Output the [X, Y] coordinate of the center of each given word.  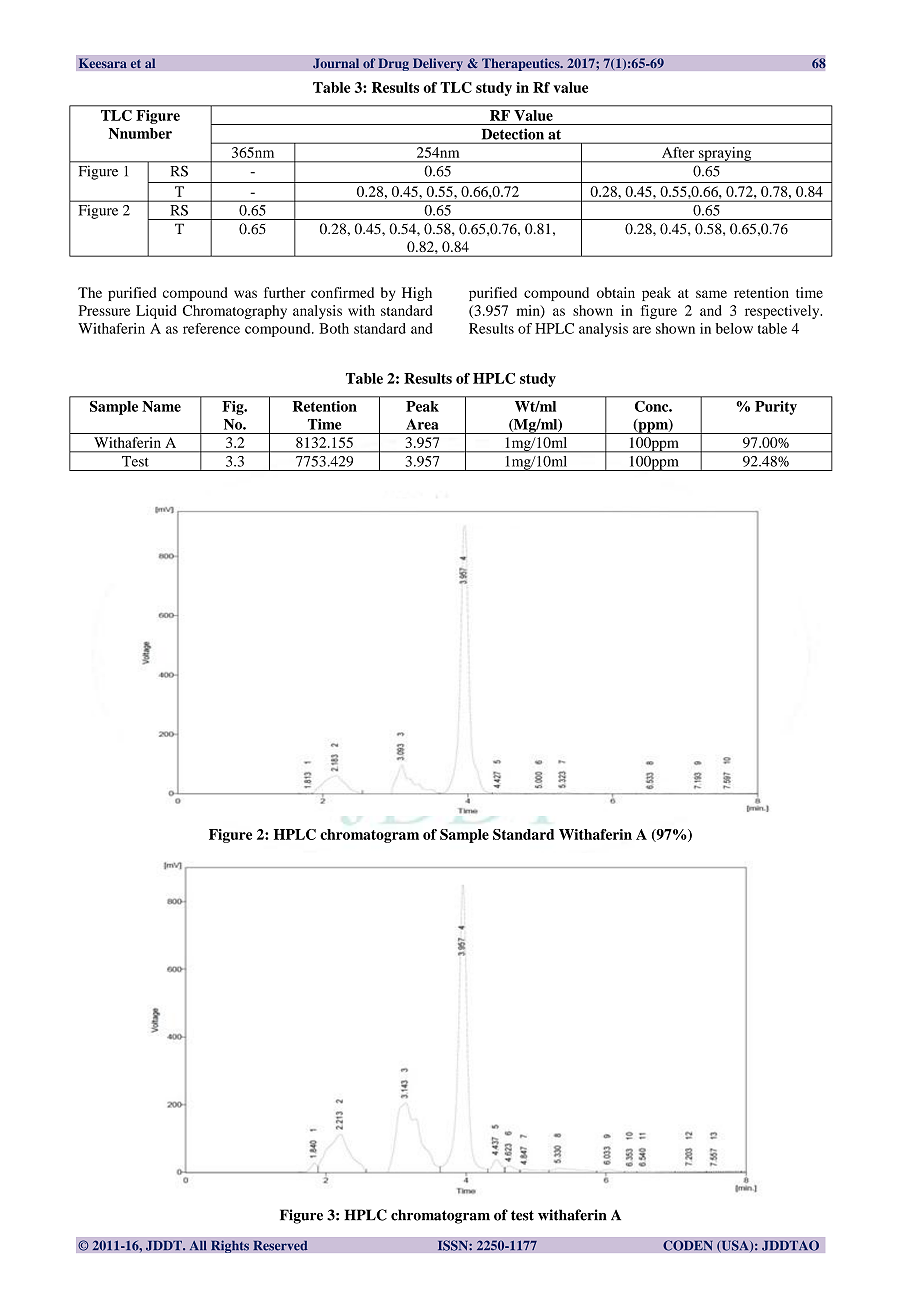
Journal [336, 63]
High [417, 294]
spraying [725, 155]
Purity [776, 408]
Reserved [280, 1245]
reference [211, 328]
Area [422, 424]
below [734, 328]
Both [334, 328]
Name [161, 406]
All [198, 1245]
